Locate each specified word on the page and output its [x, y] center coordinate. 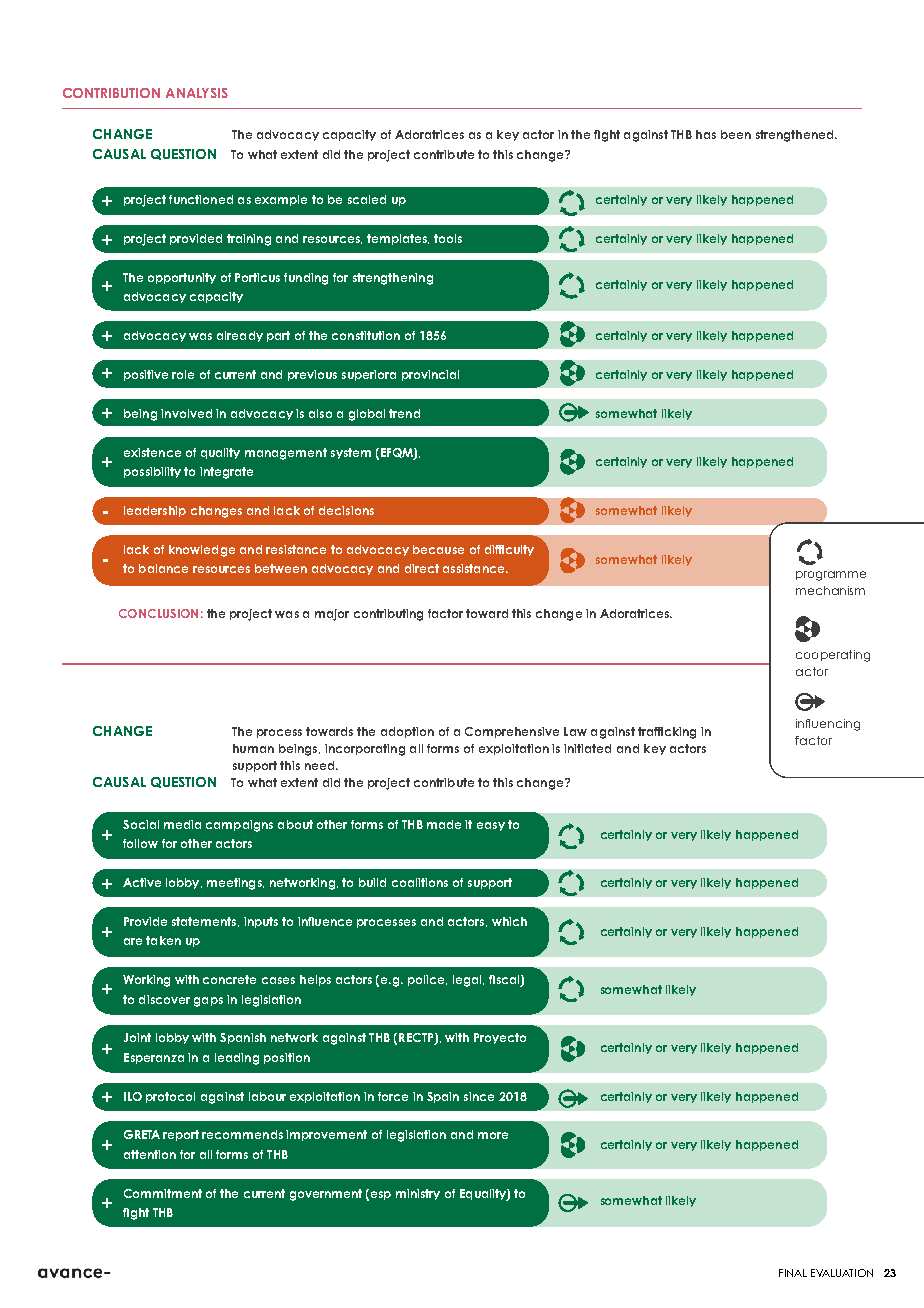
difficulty [509, 550]
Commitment [163, 1193]
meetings [235, 884]
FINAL [793, 1273]
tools [448, 238]
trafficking [667, 733]
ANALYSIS [197, 93]
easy [491, 826]
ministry [418, 1194]
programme [831, 576]
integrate [226, 473]
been [736, 134]
